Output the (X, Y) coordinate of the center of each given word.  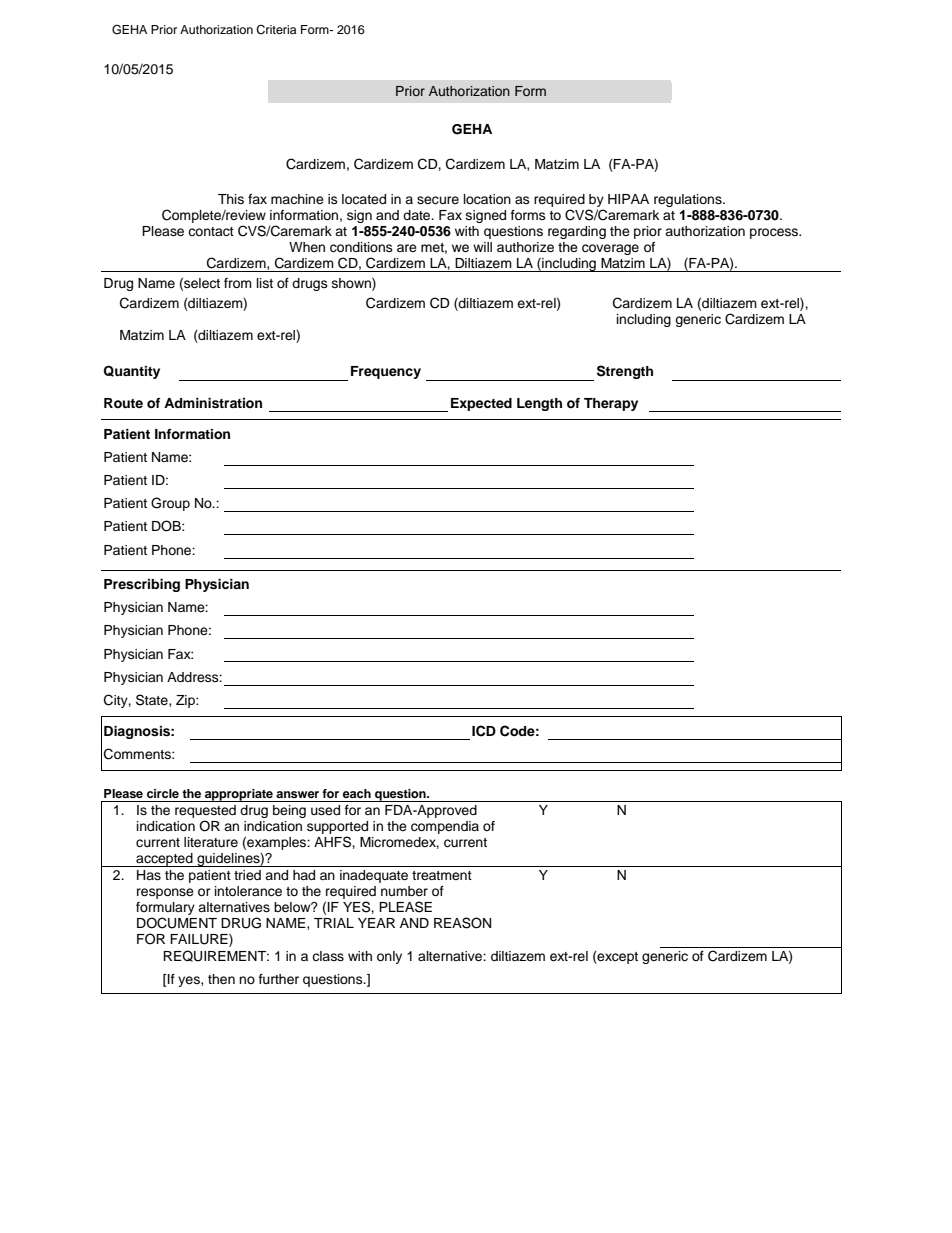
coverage (610, 249)
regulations (689, 200)
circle (163, 793)
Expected (481, 404)
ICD (484, 731)
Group (170, 504)
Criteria (276, 30)
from (238, 283)
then (221, 979)
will (482, 247)
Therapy (611, 404)
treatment (442, 875)
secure (438, 200)
